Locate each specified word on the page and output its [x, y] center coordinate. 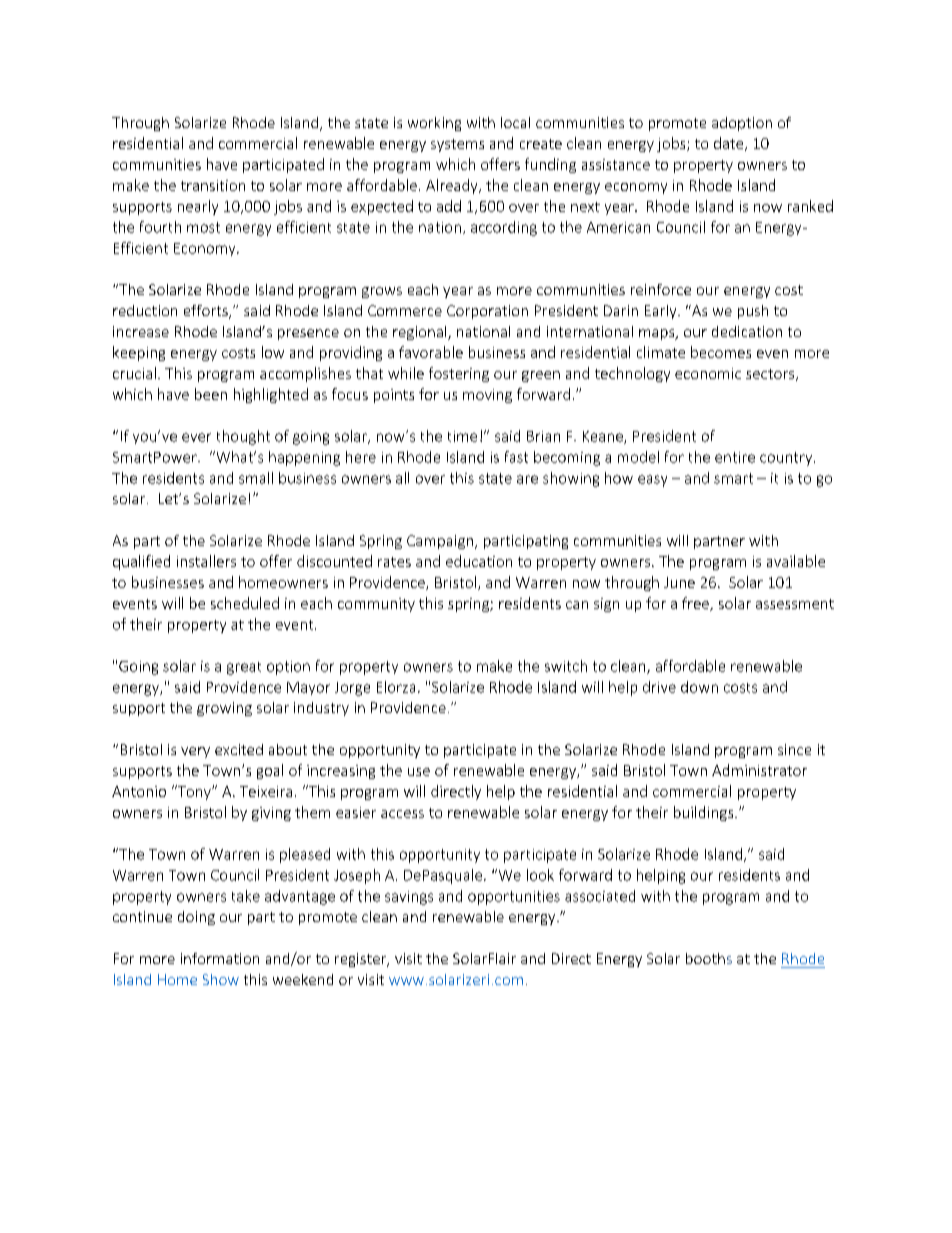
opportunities [514, 898]
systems [457, 145]
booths [709, 958]
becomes [721, 352]
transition [213, 185]
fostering [459, 374]
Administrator [759, 770]
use [419, 772]
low [273, 352]
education [479, 561]
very [195, 752]
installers [206, 561]
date [730, 144]
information [220, 958]
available [796, 561]
